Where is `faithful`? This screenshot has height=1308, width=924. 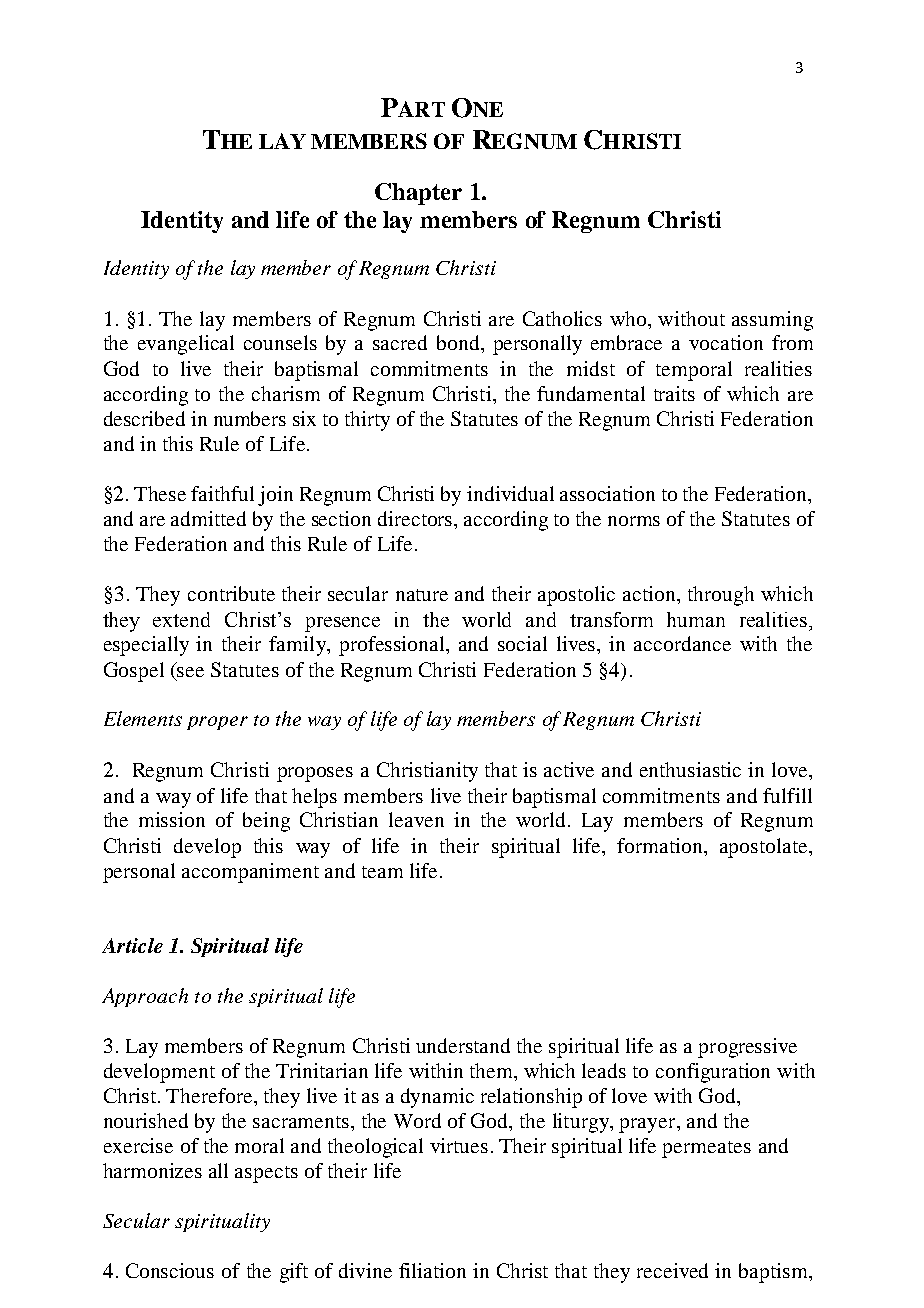 faithful is located at coordinates (222, 493).
